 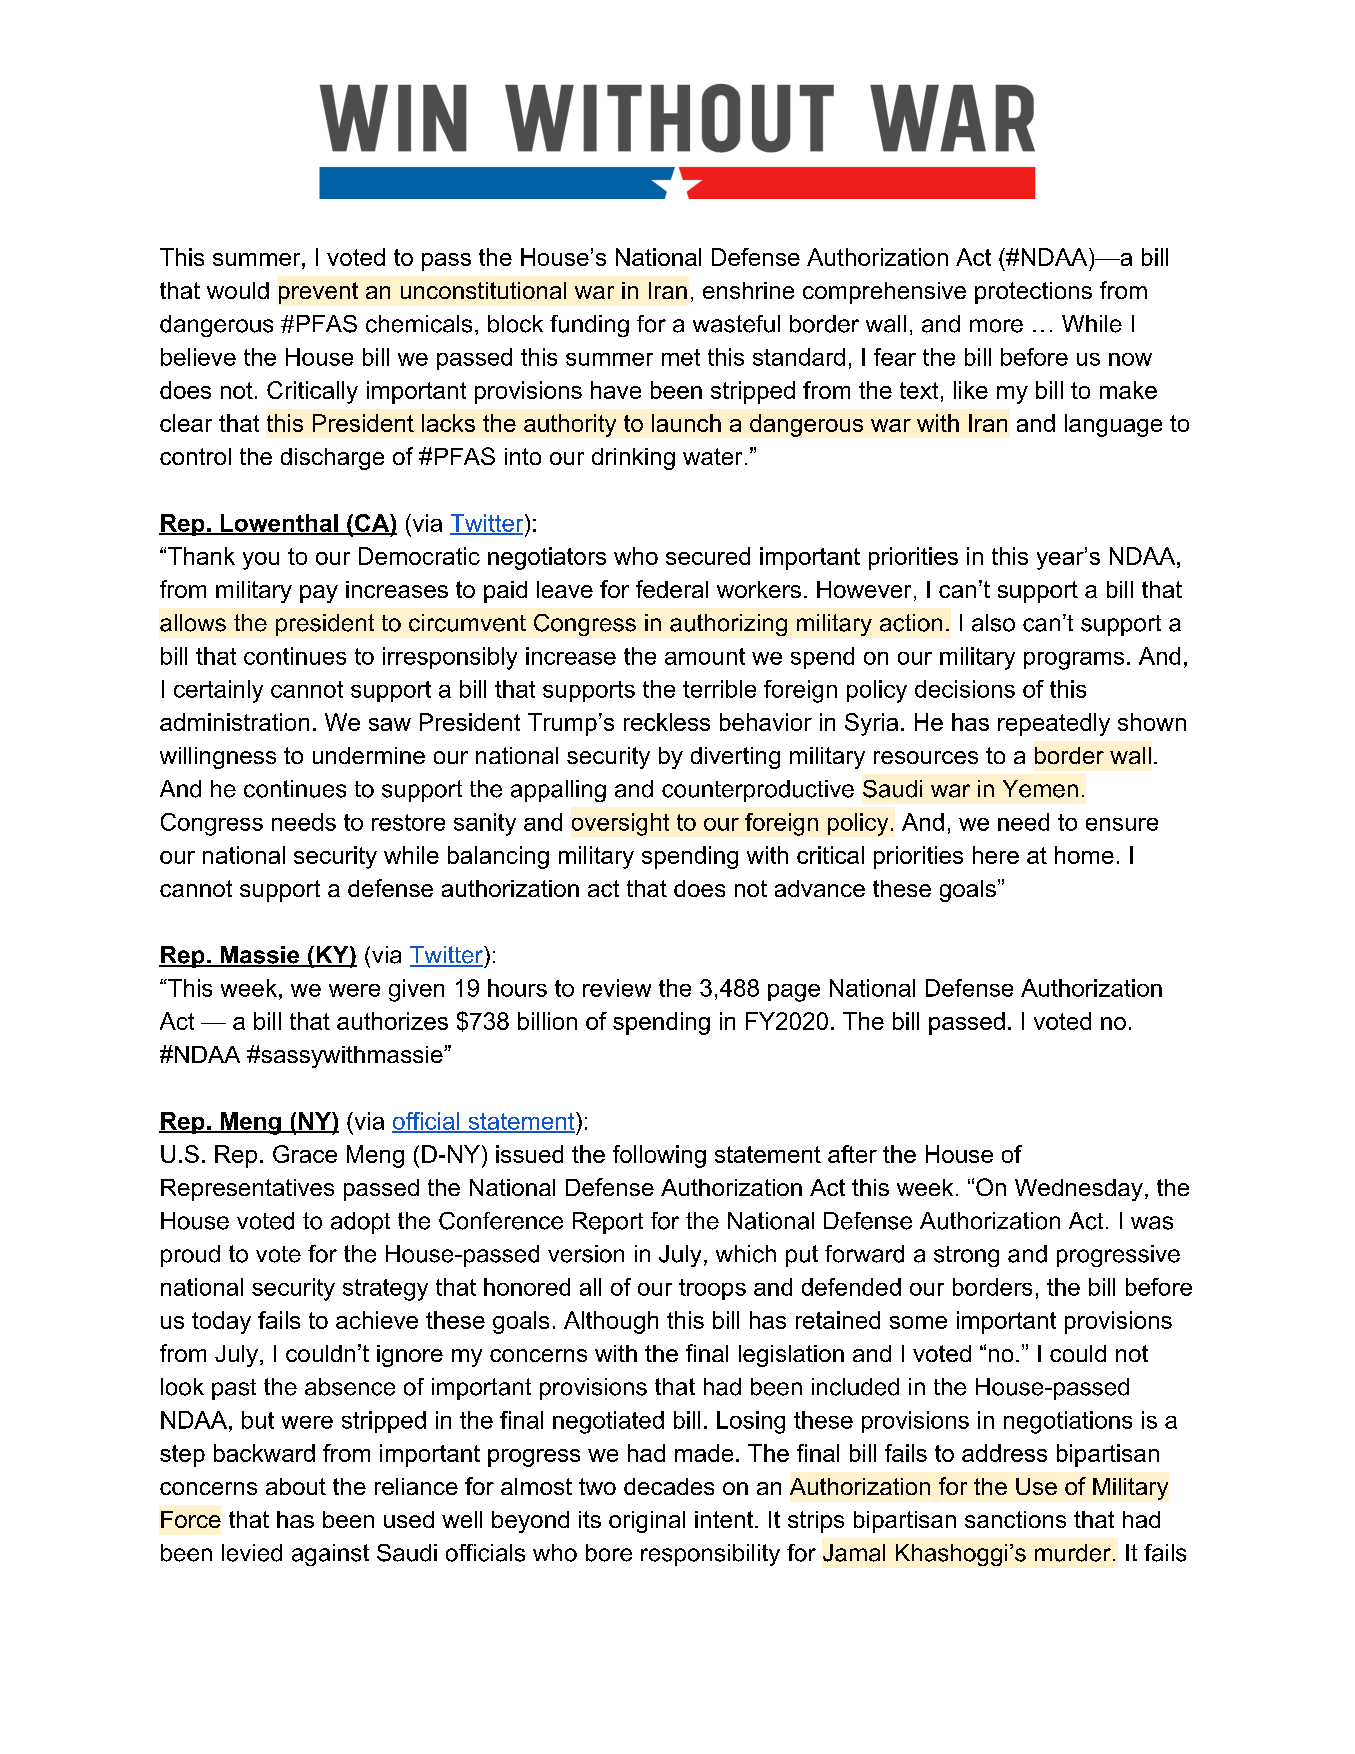 I want to click on prevent, so click(x=318, y=293).
